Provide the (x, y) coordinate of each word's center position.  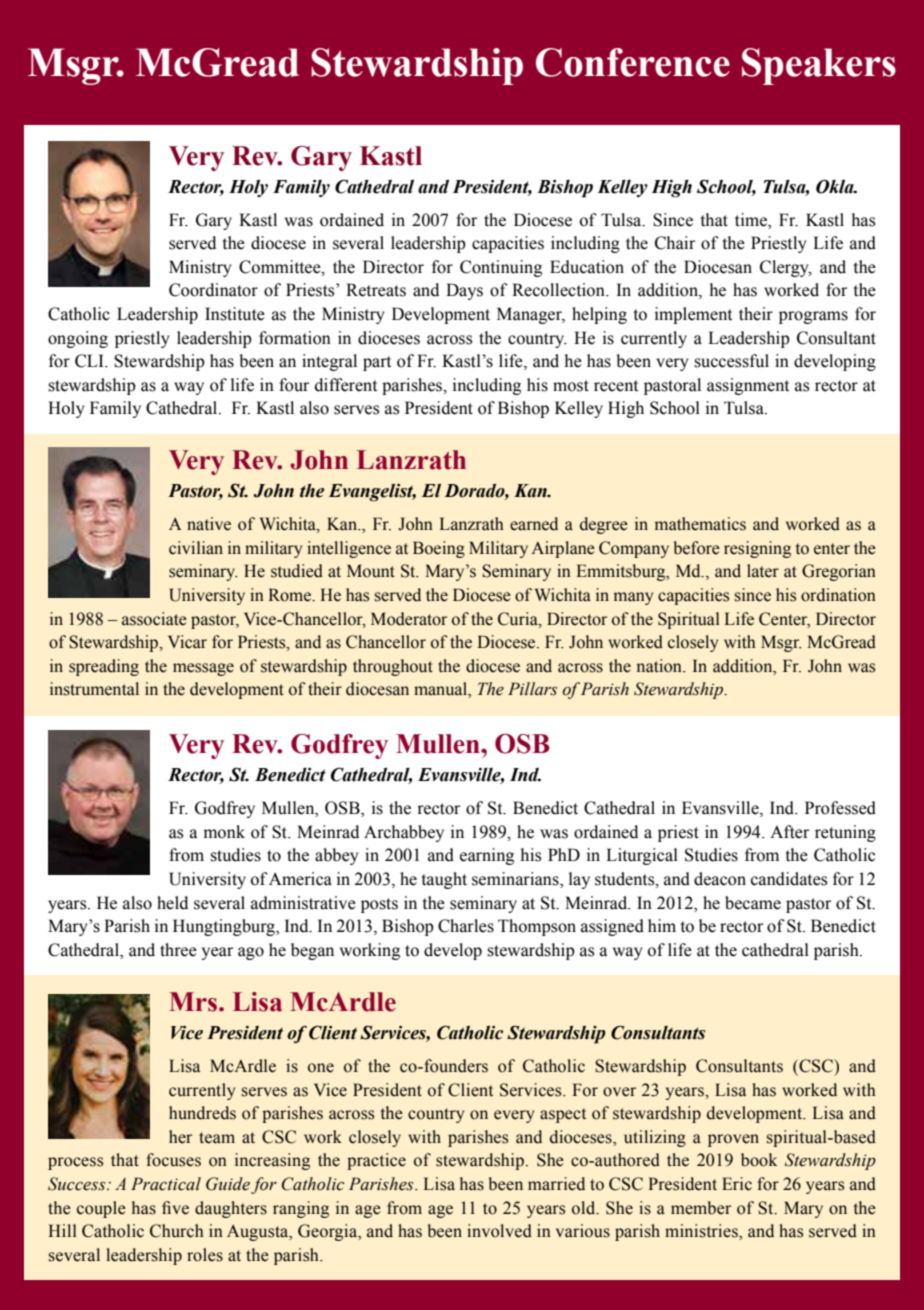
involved (499, 1231)
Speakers (819, 66)
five (175, 1208)
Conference (633, 62)
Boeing (439, 549)
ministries (702, 1232)
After (789, 832)
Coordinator (213, 290)
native (209, 524)
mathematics (700, 524)
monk (224, 832)
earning (487, 856)
